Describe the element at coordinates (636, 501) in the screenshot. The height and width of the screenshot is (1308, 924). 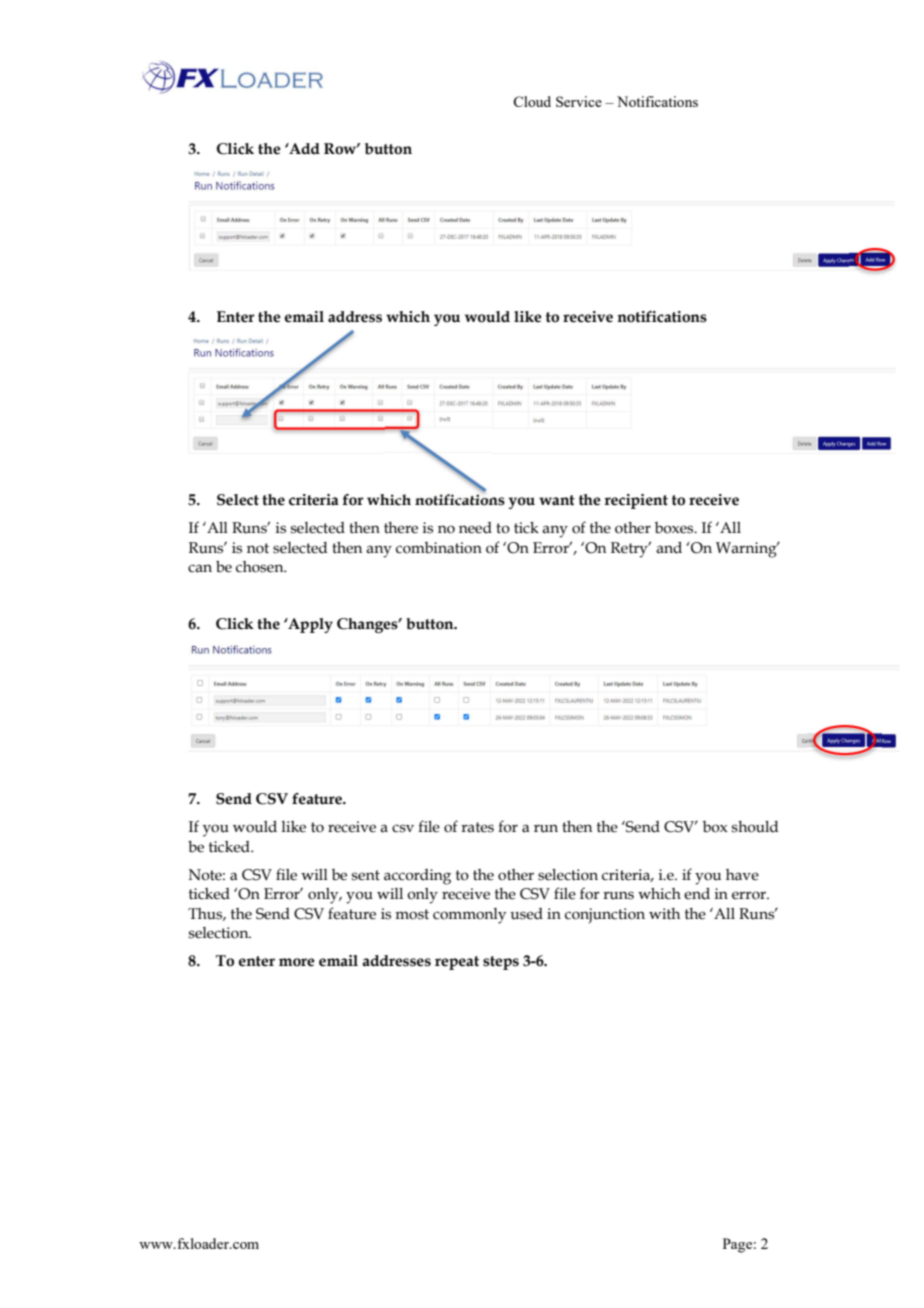
I see `recipient` at that location.
